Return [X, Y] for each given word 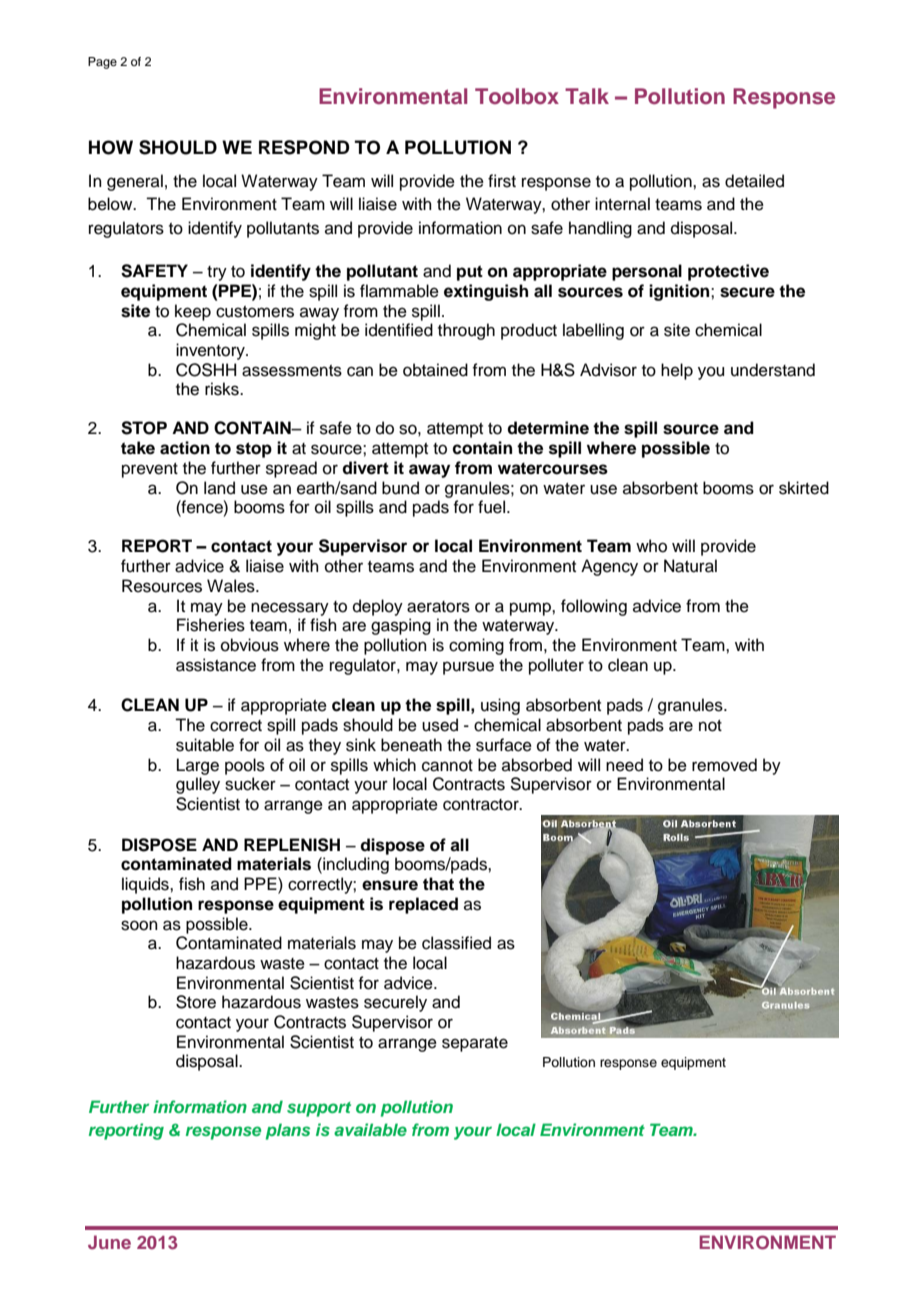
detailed [754, 181]
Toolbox [517, 96]
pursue [468, 668]
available [370, 1129]
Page [102, 63]
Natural [690, 566]
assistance [216, 665]
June [109, 1242]
